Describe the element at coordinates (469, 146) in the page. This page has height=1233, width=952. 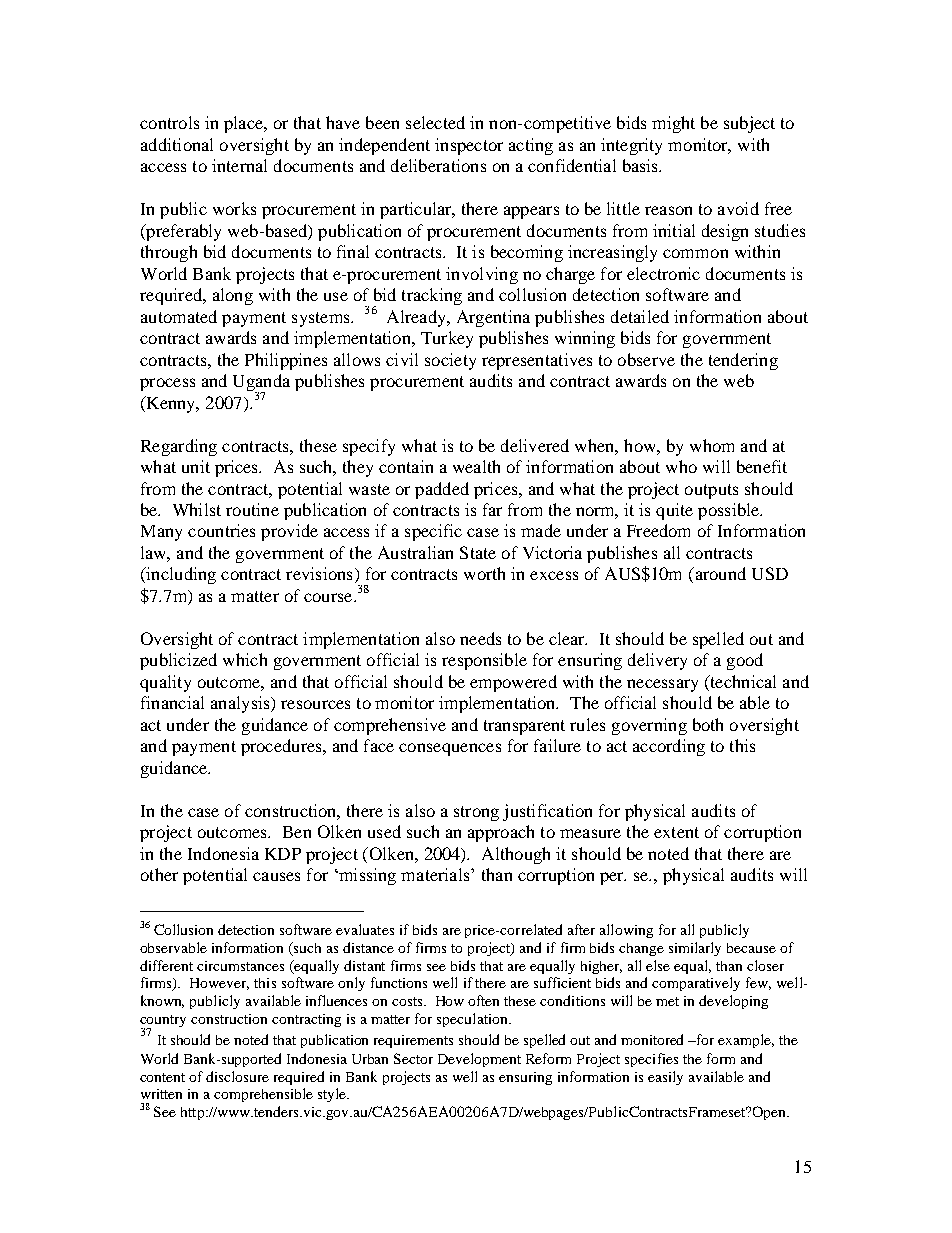
I see `inspector` at that location.
